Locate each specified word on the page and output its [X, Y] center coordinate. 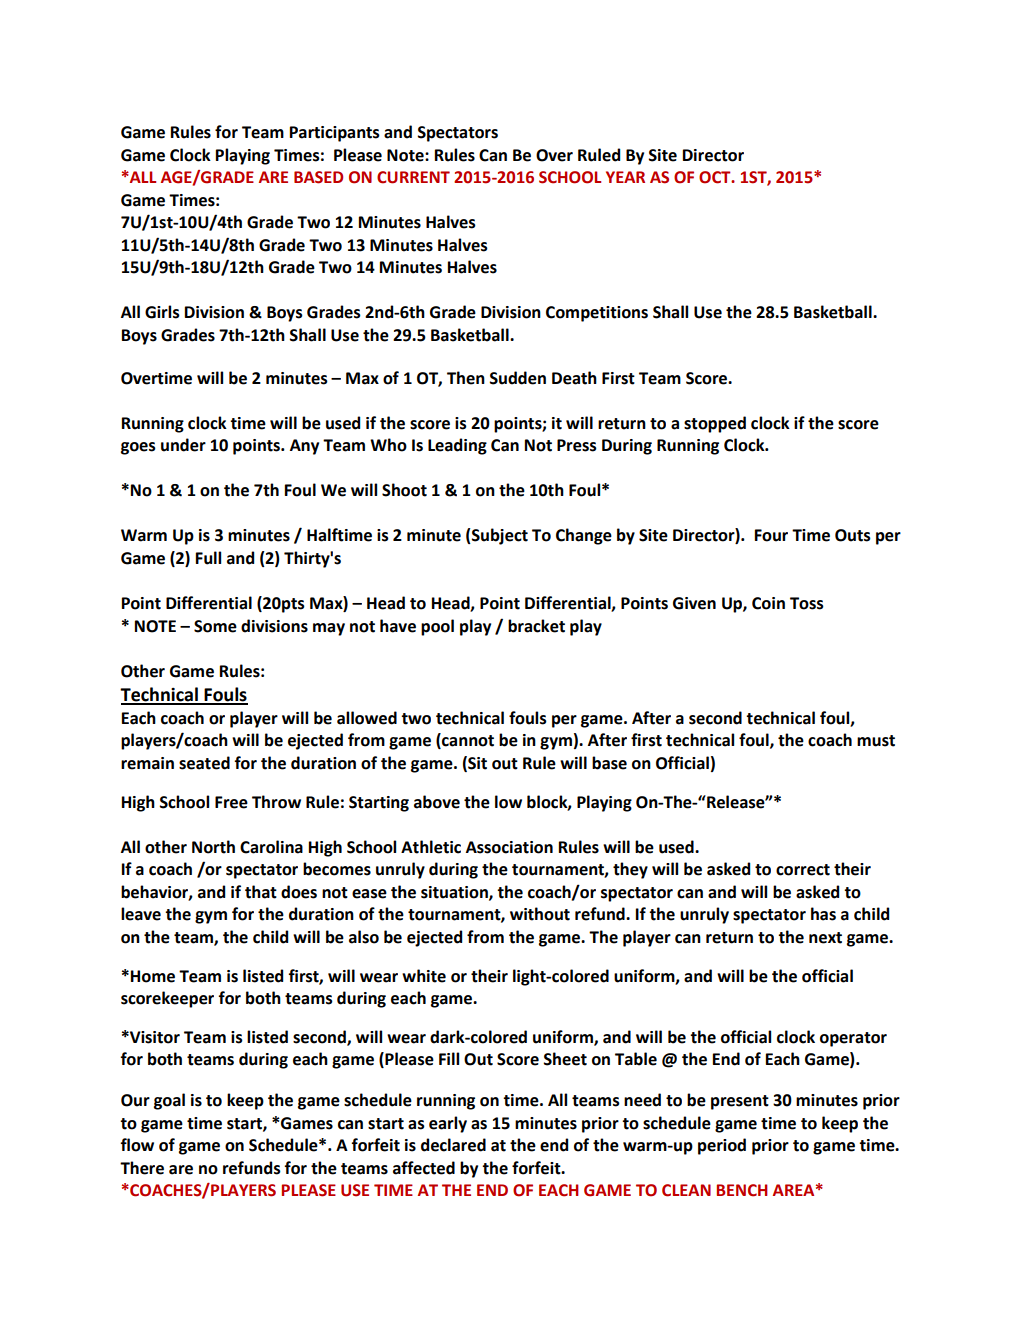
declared [453, 1145]
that [261, 892]
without [540, 914]
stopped [715, 424]
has [823, 914]
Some [215, 626]
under [183, 445]
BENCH [742, 1190]
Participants [335, 134]
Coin [768, 603]
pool [437, 627]
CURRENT [413, 177]
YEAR [625, 177]
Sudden [517, 378]
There [142, 1168]
